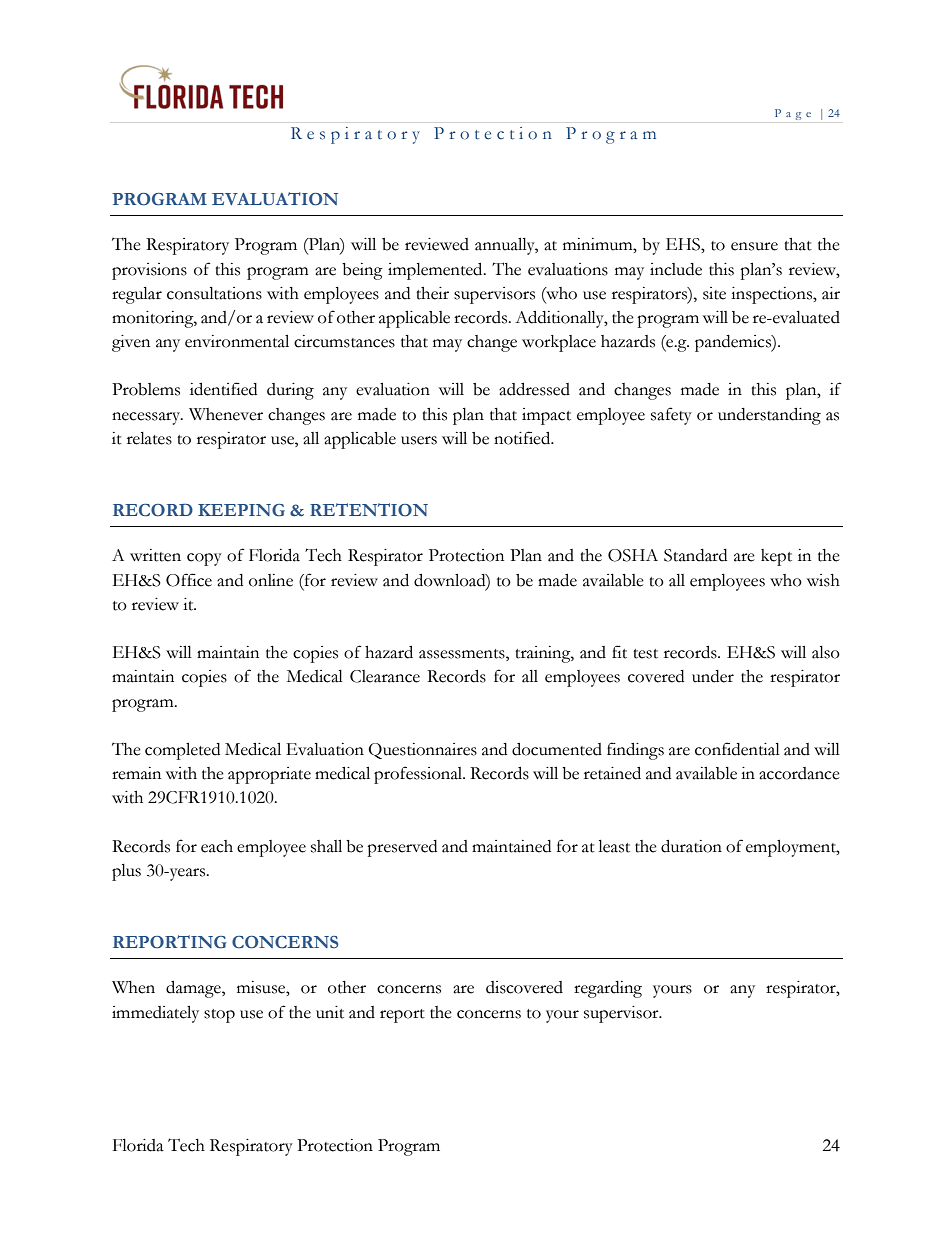 This page has height=1233, width=952. What do you see at coordinates (436, 271) in the page?
I see `implemented` at bounding box center [436, 271].
